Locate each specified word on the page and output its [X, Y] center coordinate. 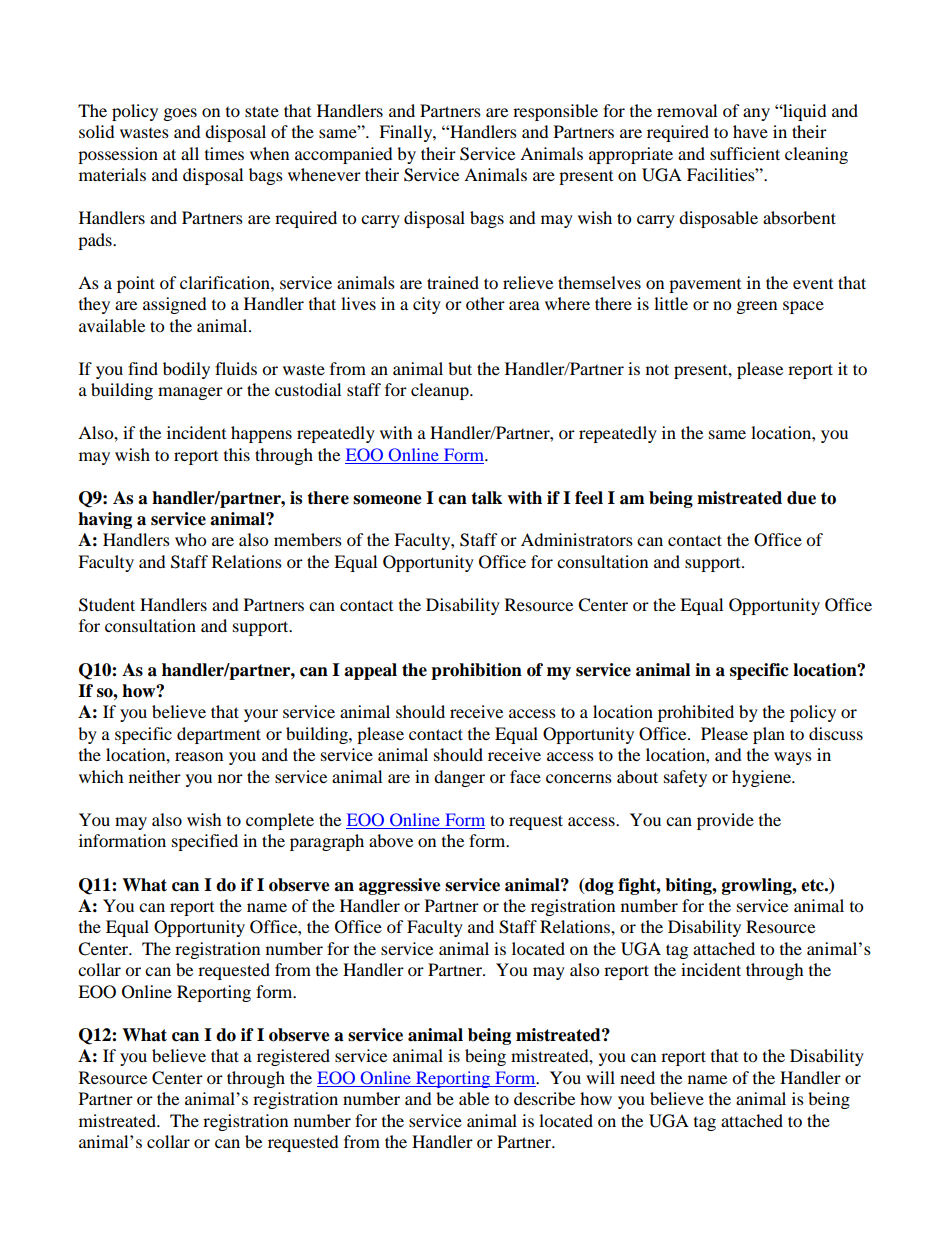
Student [107, 605]
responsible [555, 112]
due [801, 498]
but [460, 368]
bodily [186, 370]
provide [725, 821]
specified [205, 842]
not [657, 369]
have [750, 131]
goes [180, 114]
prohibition [476, 671]
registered [293, 1057]
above [391, 840]
